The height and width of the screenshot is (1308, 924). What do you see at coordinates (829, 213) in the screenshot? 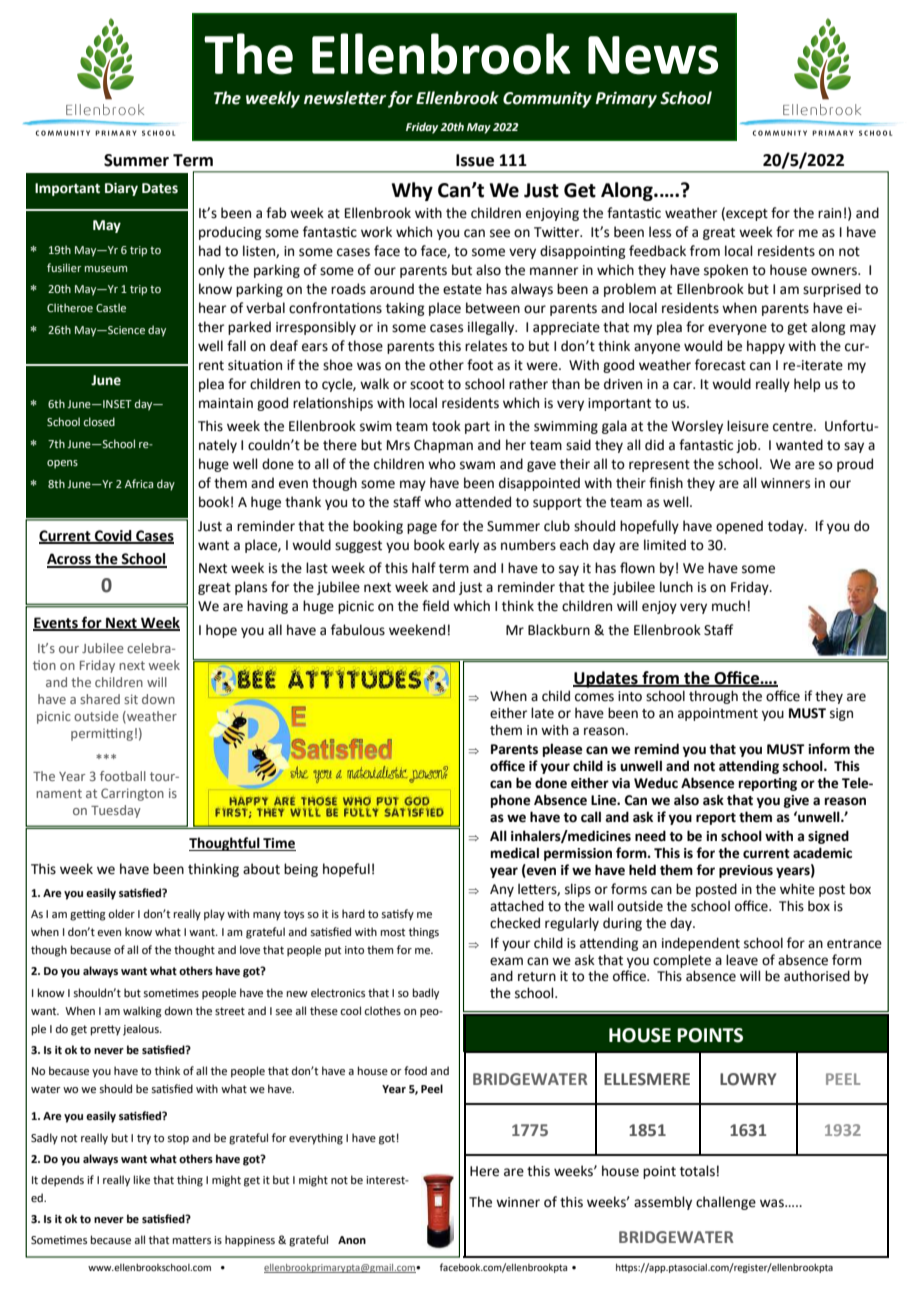
I see `rain` at bounding box center [829, 213].
